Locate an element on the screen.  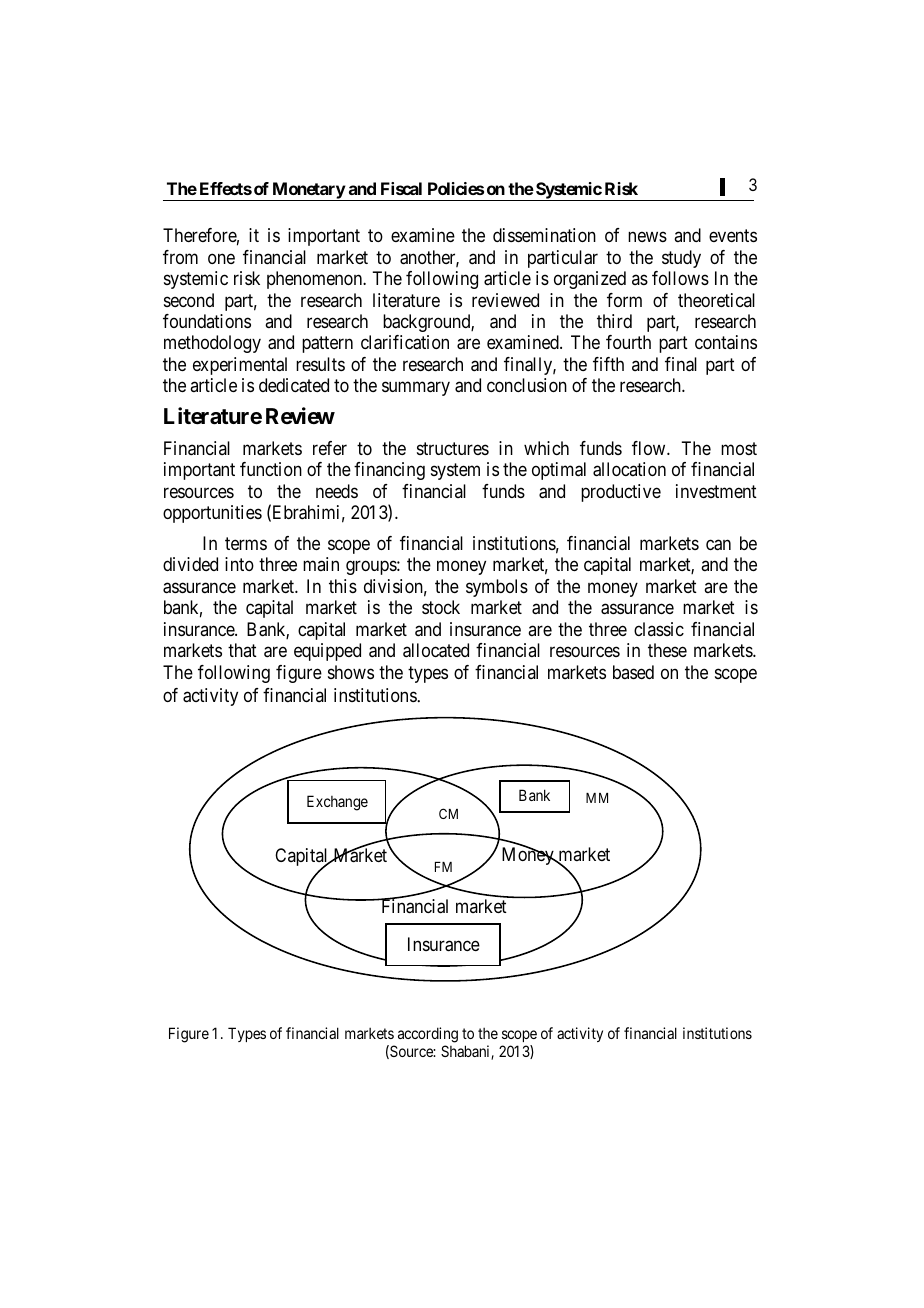
stock is located at coordinates (441, 607).
